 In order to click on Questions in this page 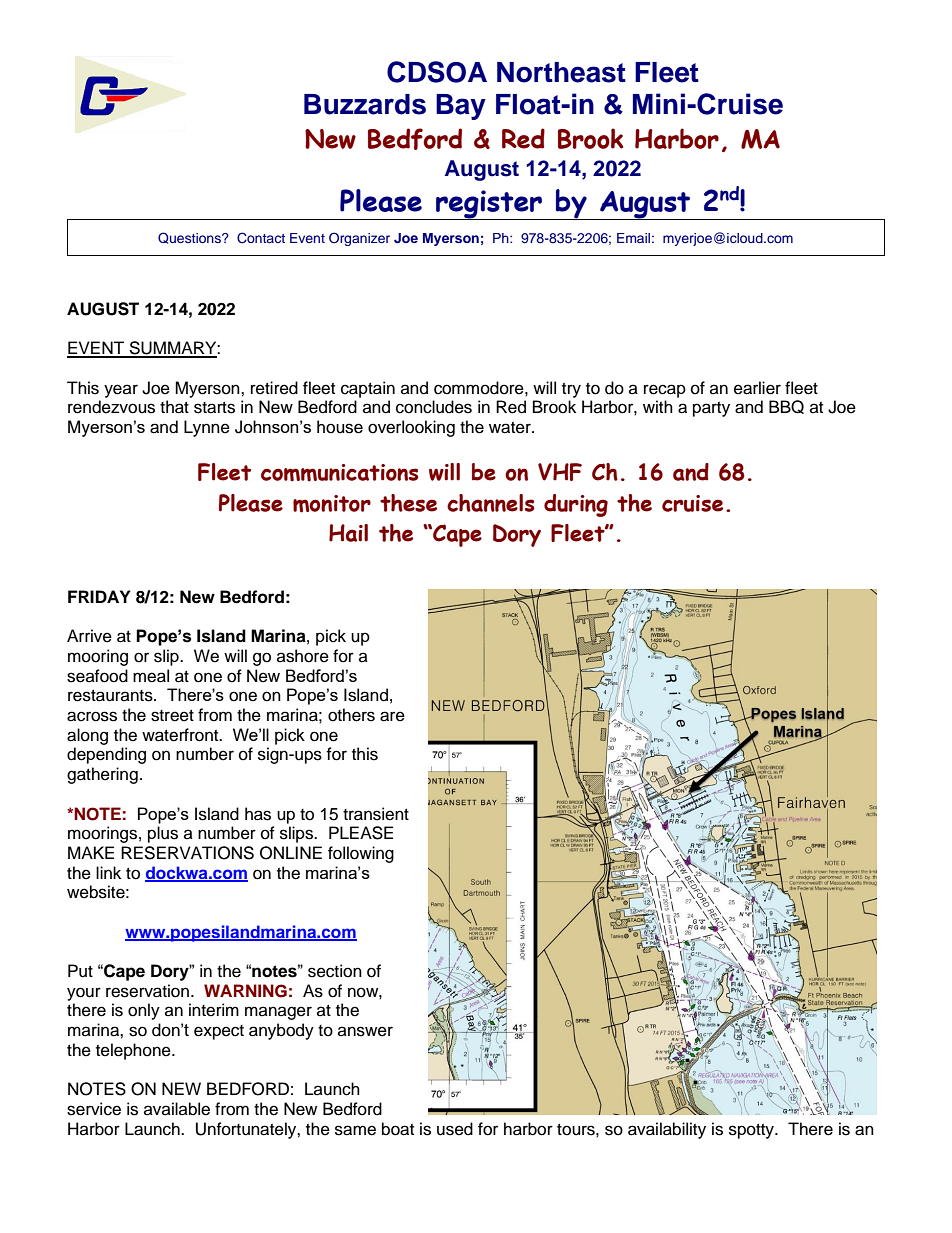, I will do `click(190, 238)`.
